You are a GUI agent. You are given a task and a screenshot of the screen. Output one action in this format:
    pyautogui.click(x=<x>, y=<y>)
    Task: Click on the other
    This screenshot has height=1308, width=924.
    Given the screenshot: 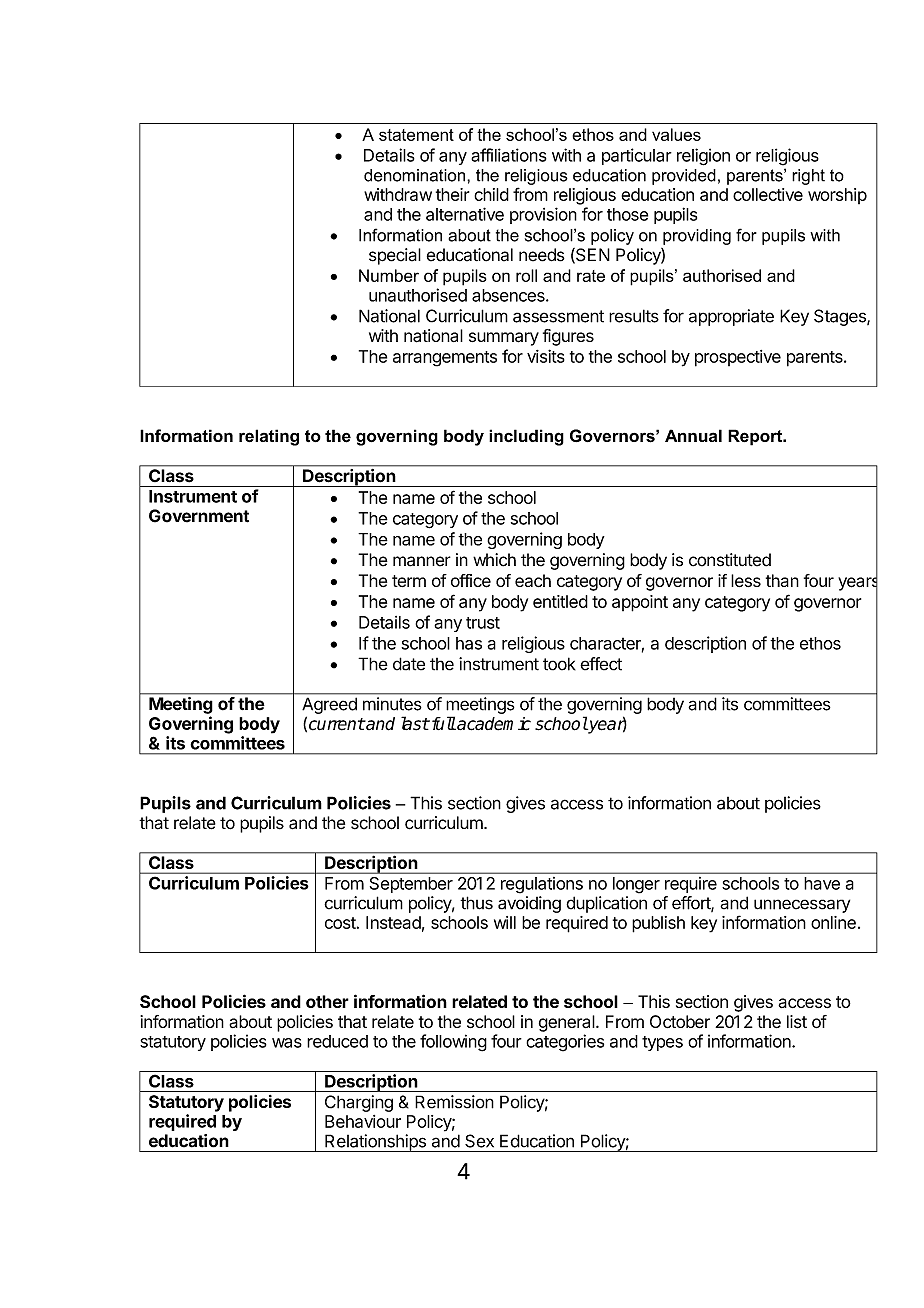 What is the action you would take?
    pyautogui.click(x=327, y=1001)
